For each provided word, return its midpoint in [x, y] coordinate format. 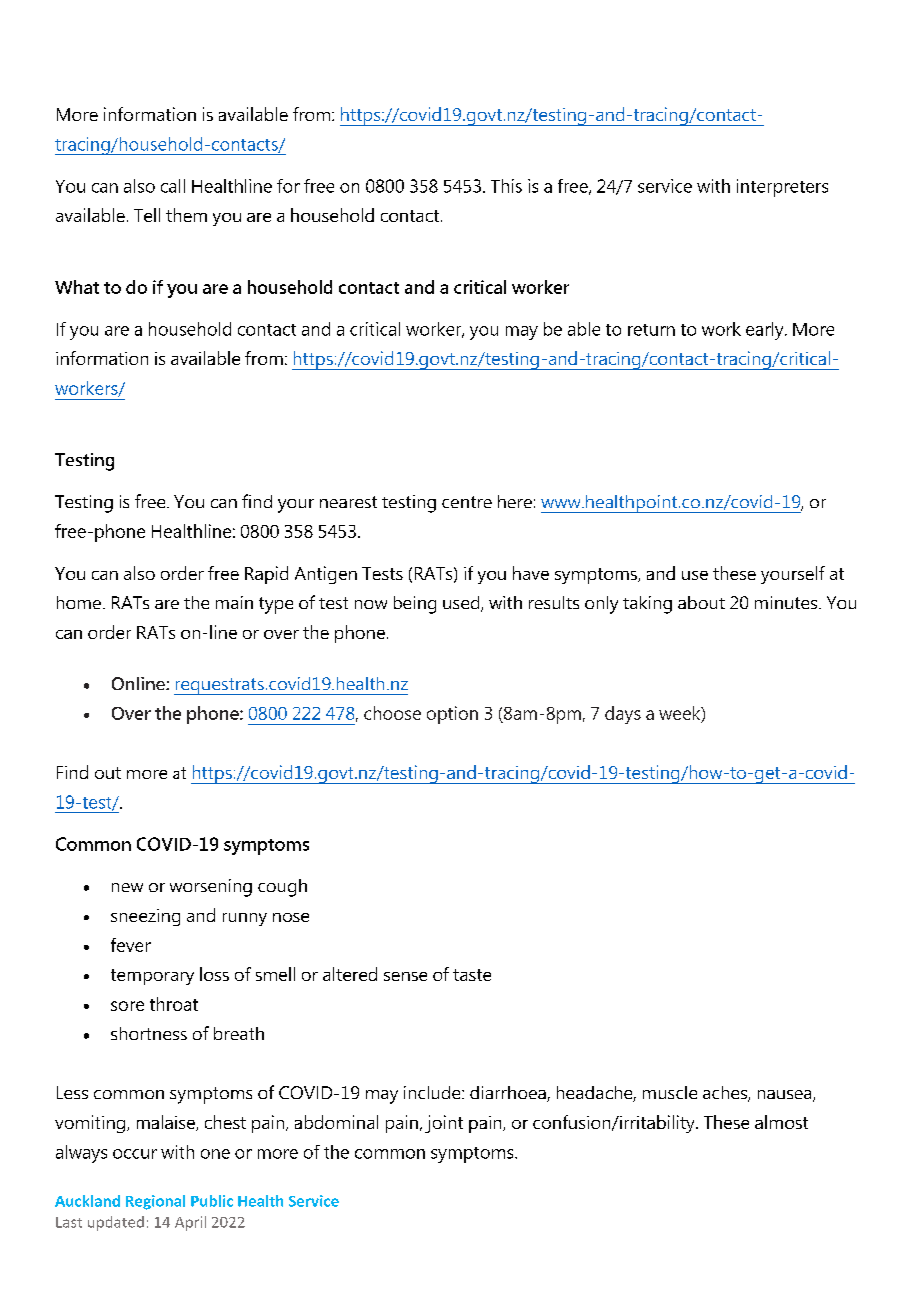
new [127, 887]
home [79, 602]
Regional [155, 1202]
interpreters [782, 188]
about [701, 602]
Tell [147, 215]
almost [781, 1122]
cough [282, 888]
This [506, 186]
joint [444, 1124]
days [623, 715]
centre [467, 502]
